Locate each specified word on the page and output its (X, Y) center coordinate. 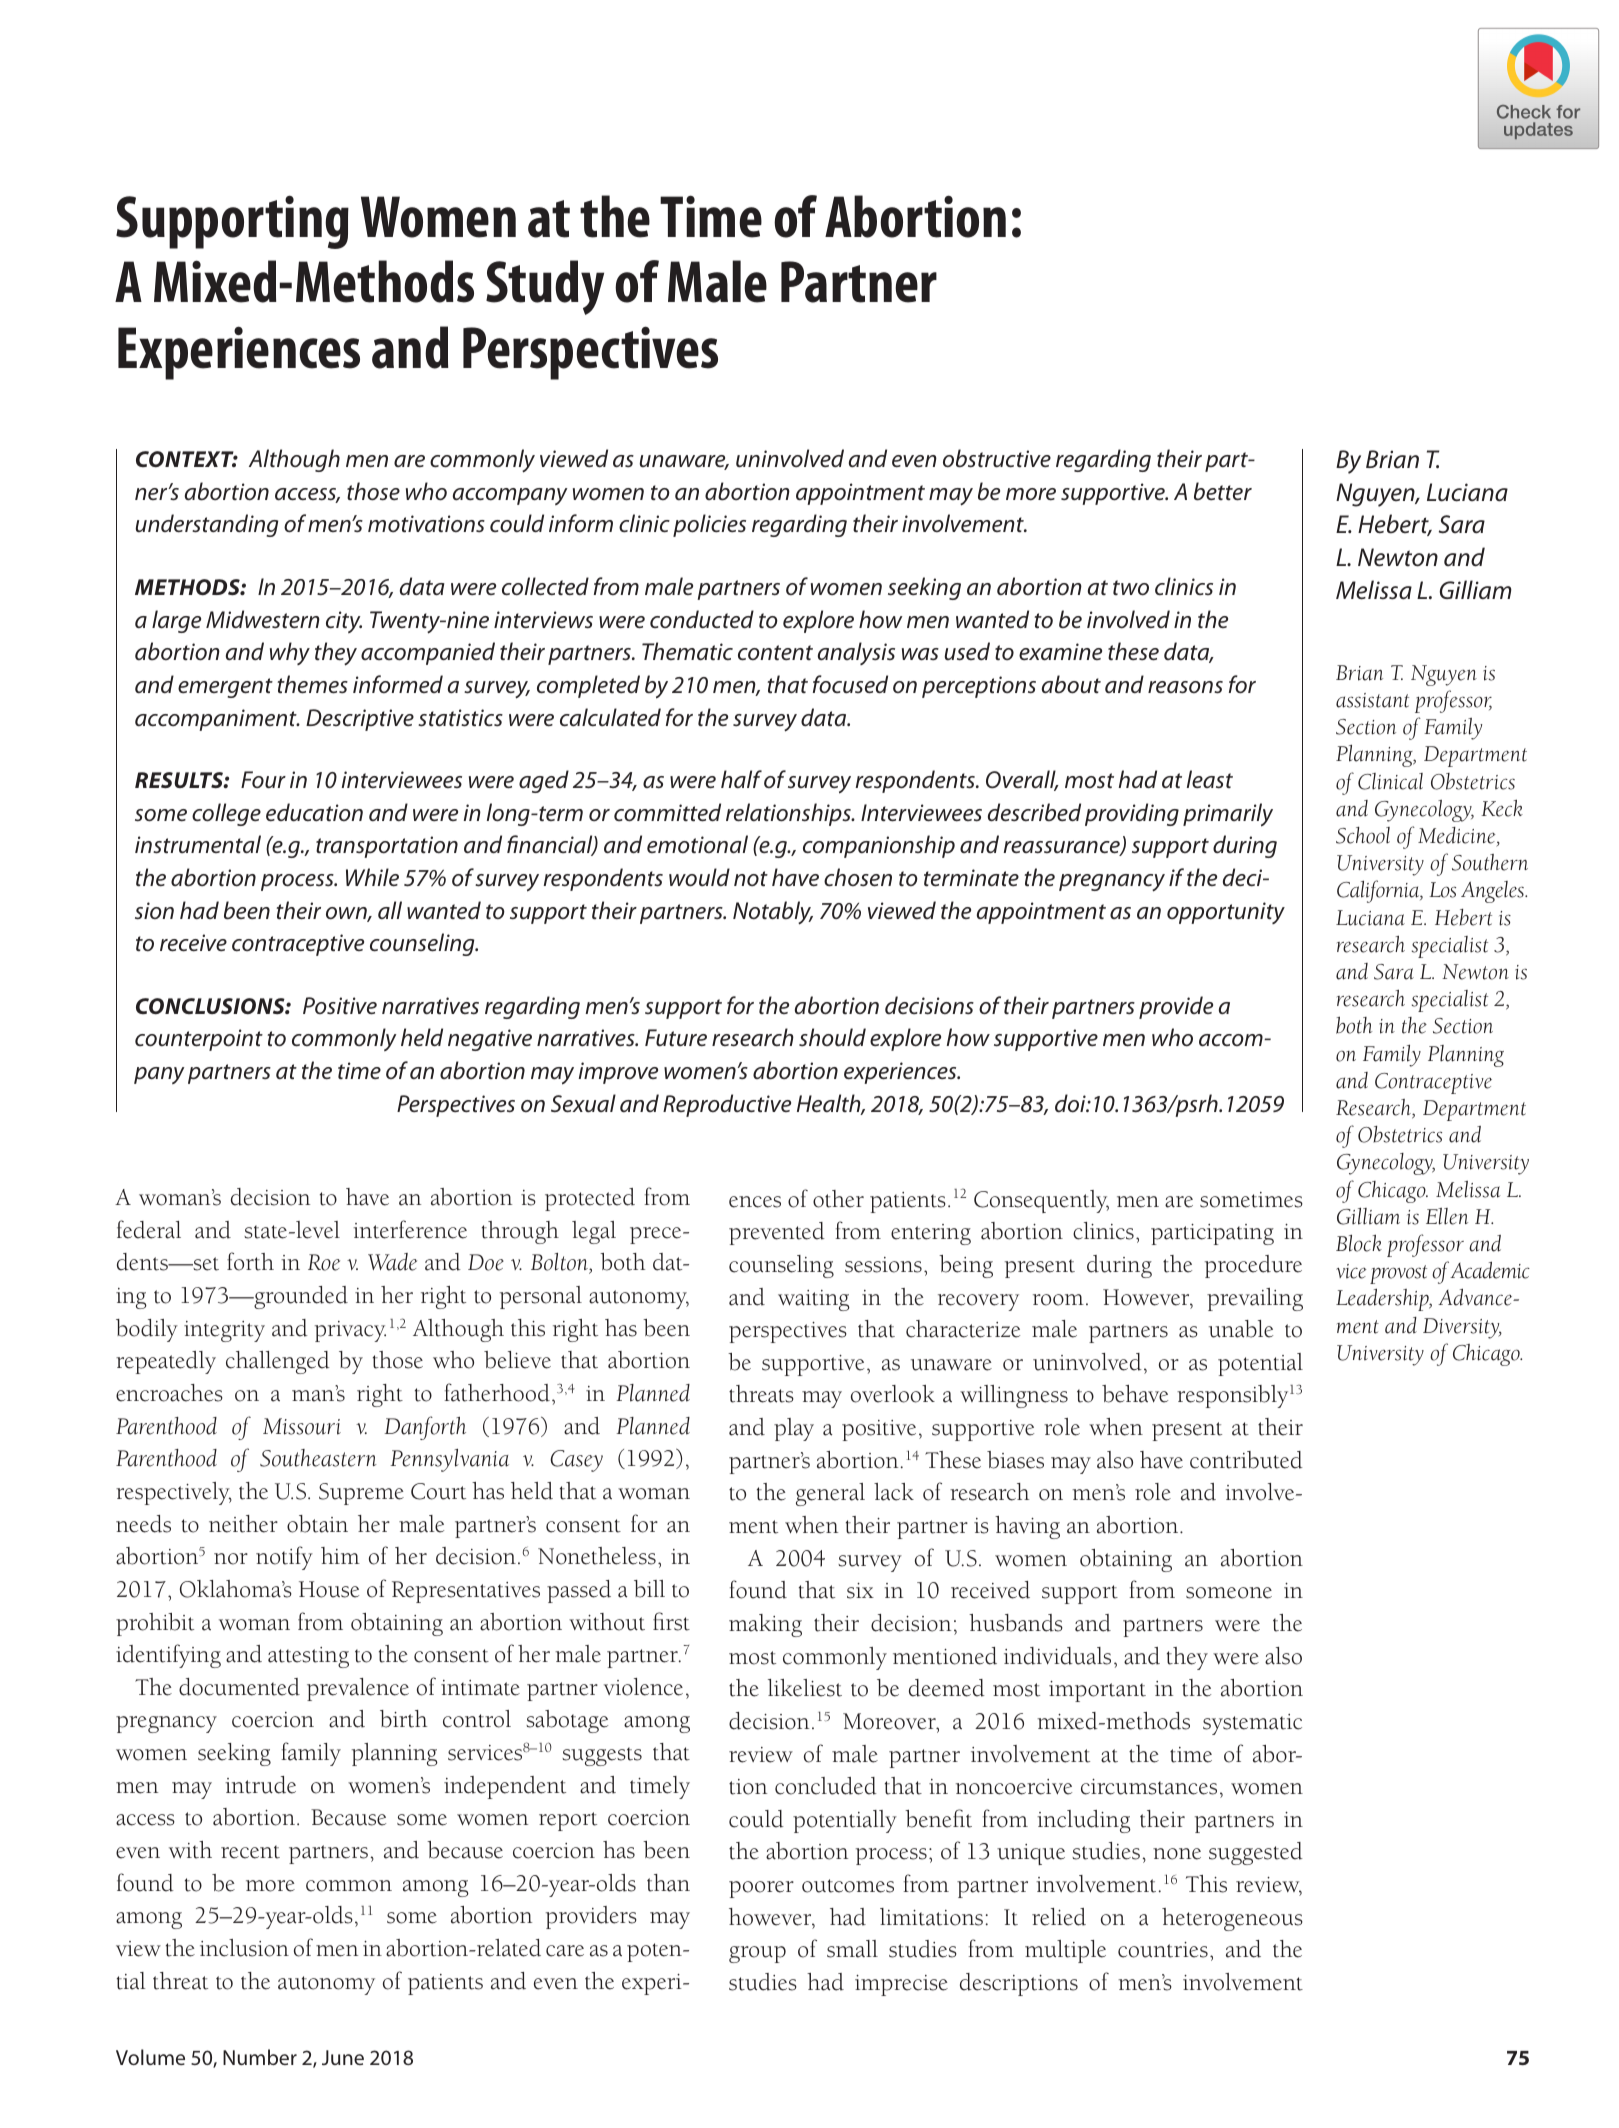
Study (545, 287)
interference (410, 1229)
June (343, 2057)
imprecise (901, 1985)
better (1223, 491)
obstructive (997, 458)
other (838, 1199)
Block (1359, 1243)
